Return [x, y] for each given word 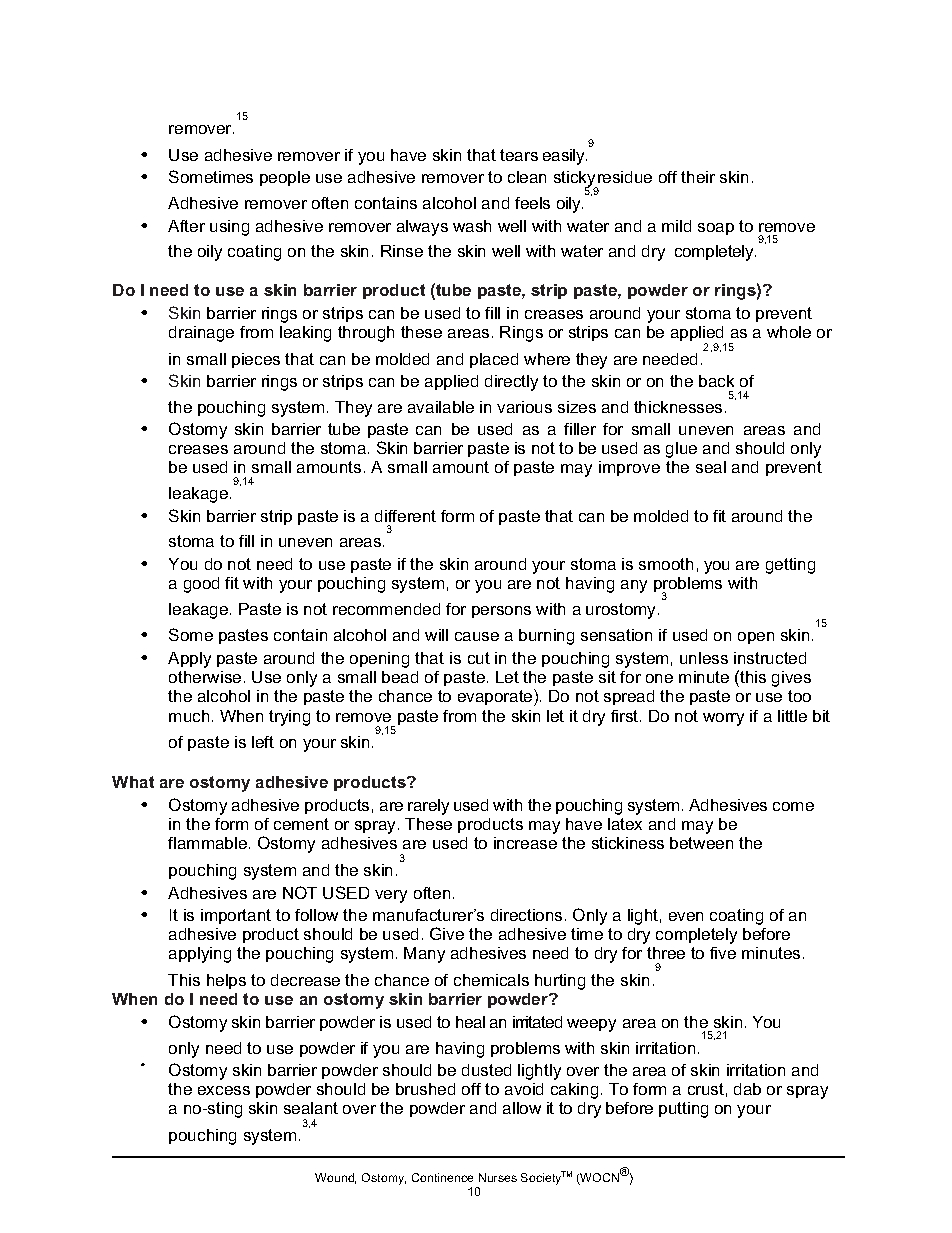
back [716, 381]
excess [224, 1090]
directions [526, 915]
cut [479, 658]
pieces [256, 360]
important [236, 916]
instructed [770, 658]
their [698, 177]
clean [527, 177]
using [229, 228]
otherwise [205, 677]
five [723, 953]
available [441, 407]
